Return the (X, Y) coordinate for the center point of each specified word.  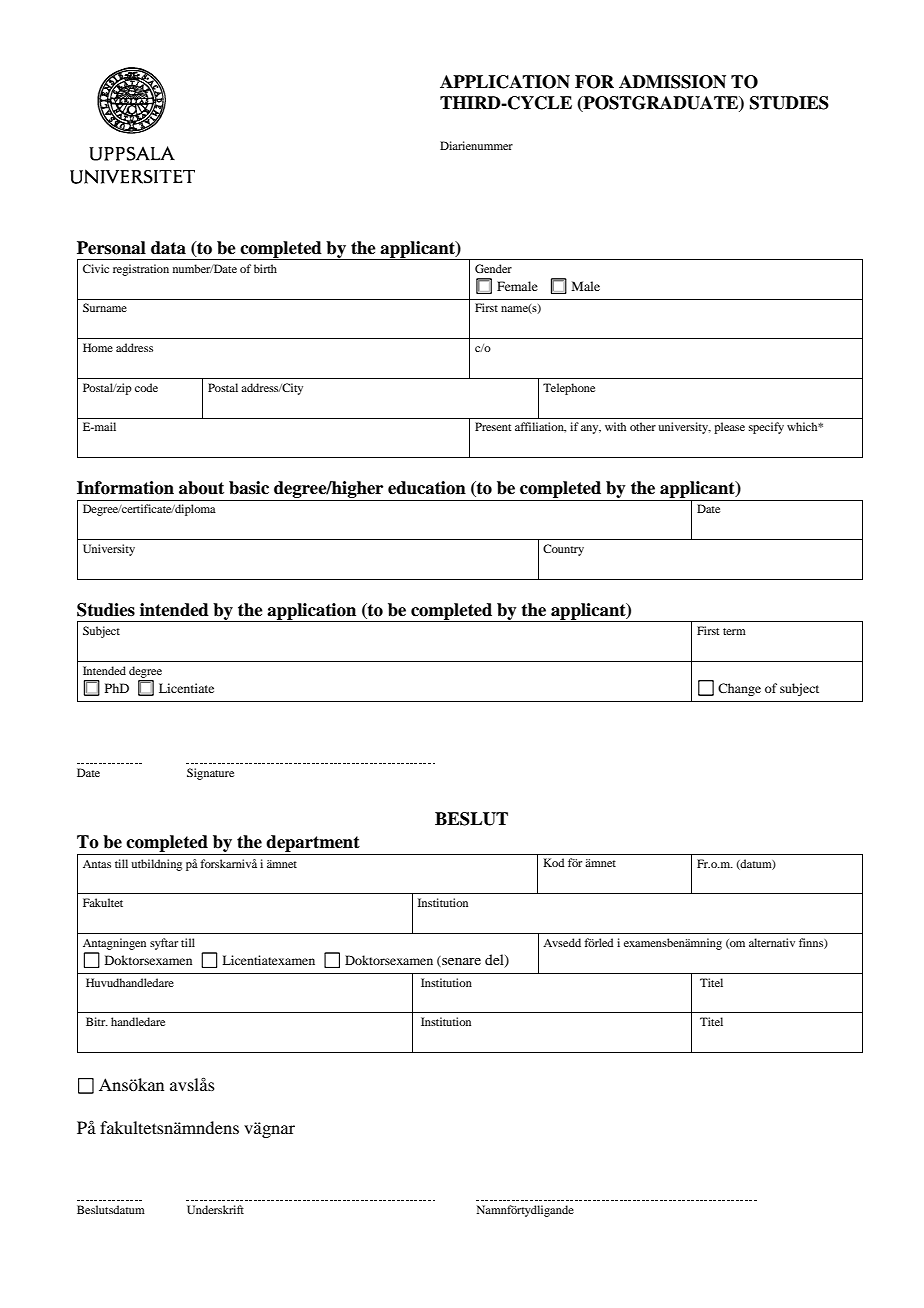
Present (493, 426)
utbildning (156, 865)
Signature (210, 774)
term (734, 631)
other (643, 426)
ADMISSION (672, 82)
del (495, 961)
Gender (493, 268)
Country (563, 550)
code (146, 387)
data (168, 248)
